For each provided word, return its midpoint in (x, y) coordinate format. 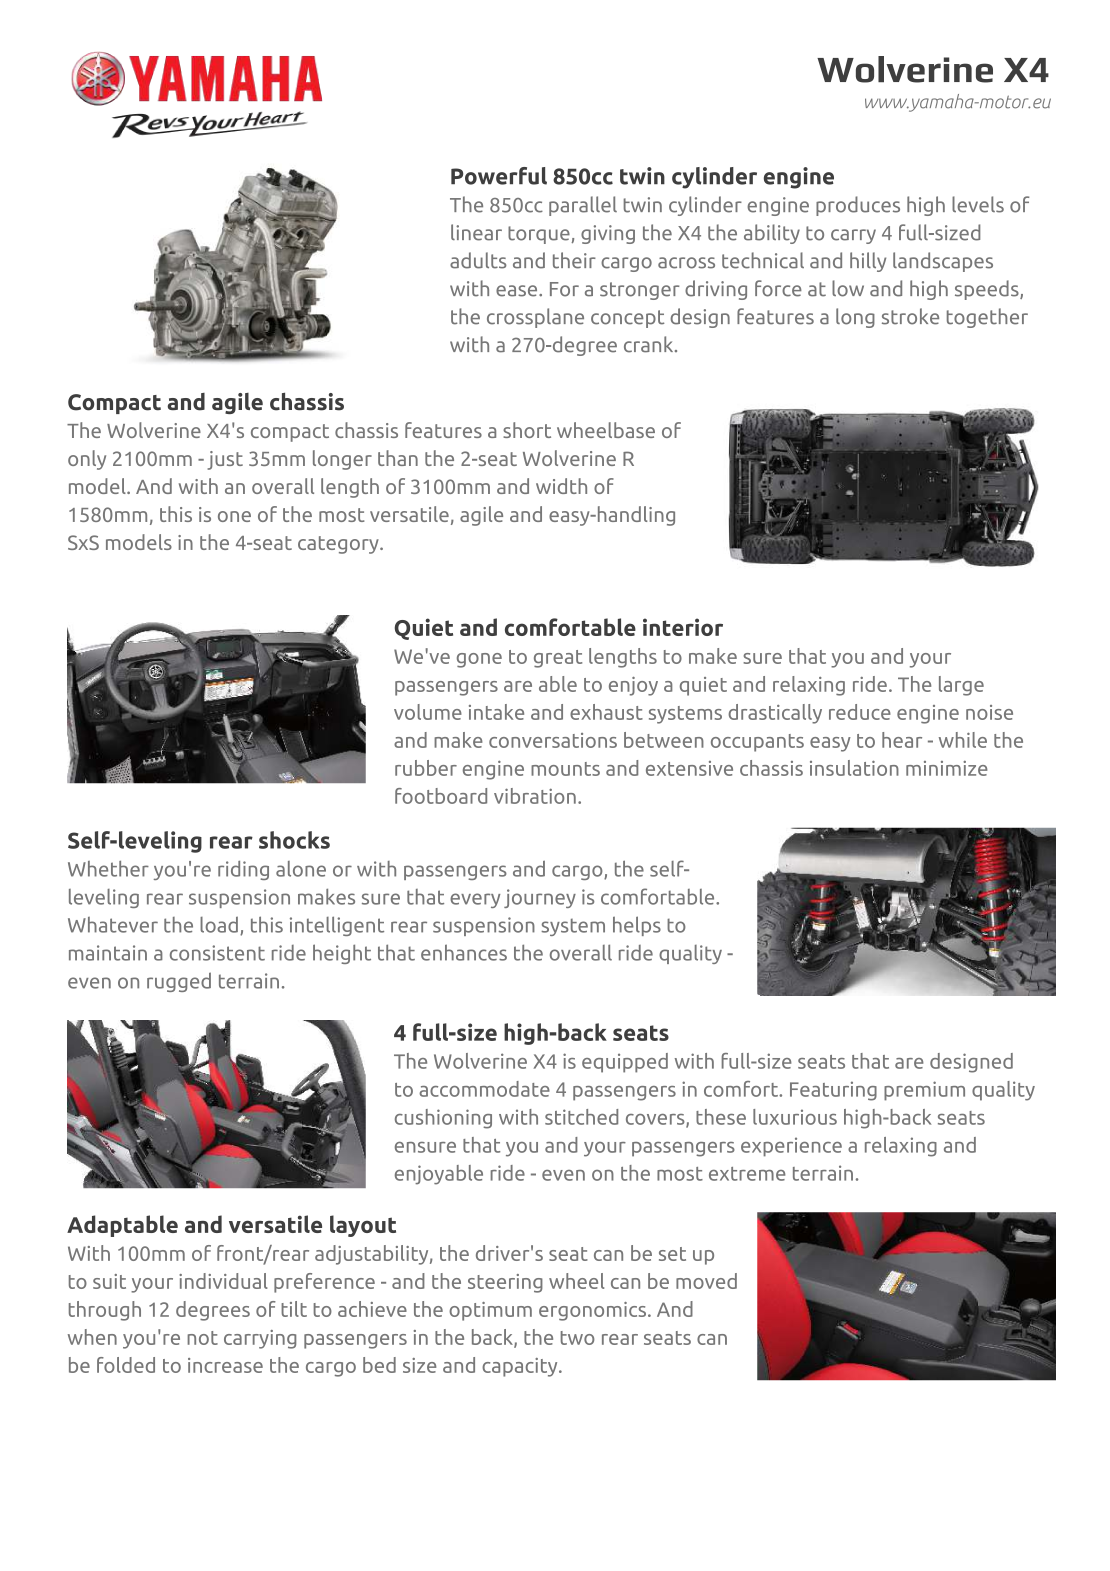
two (578, 1338)
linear (476, 232)
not (202, 1338)
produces (858, 206)
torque (540, 235)
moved (706, 1281)
